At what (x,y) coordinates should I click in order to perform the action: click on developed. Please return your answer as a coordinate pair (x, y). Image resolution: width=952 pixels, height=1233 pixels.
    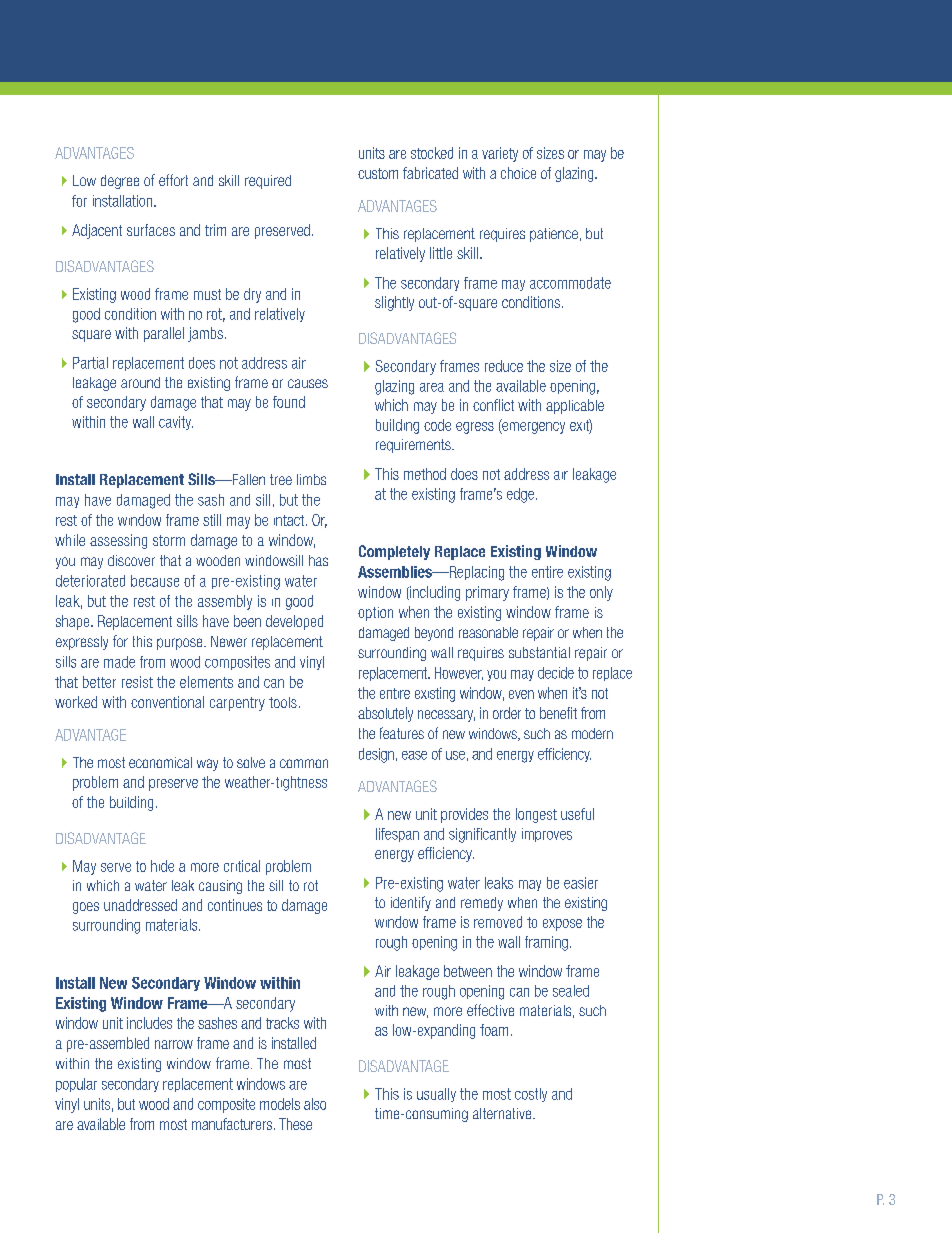
    Looking at the image, I should click on (294, 622).
